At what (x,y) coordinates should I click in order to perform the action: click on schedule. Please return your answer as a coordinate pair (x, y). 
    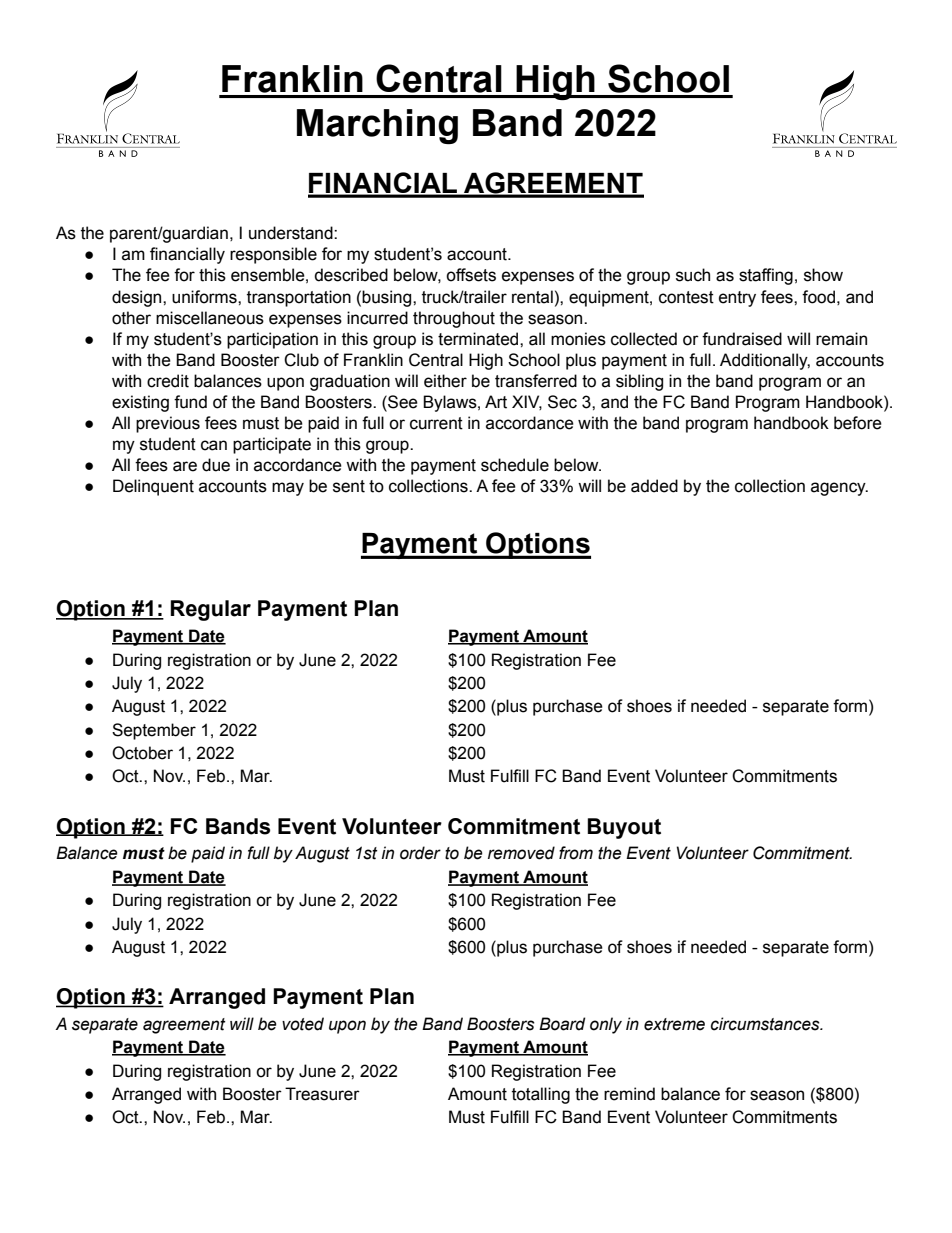
    Looking at the image, I should click on (515, 465).
